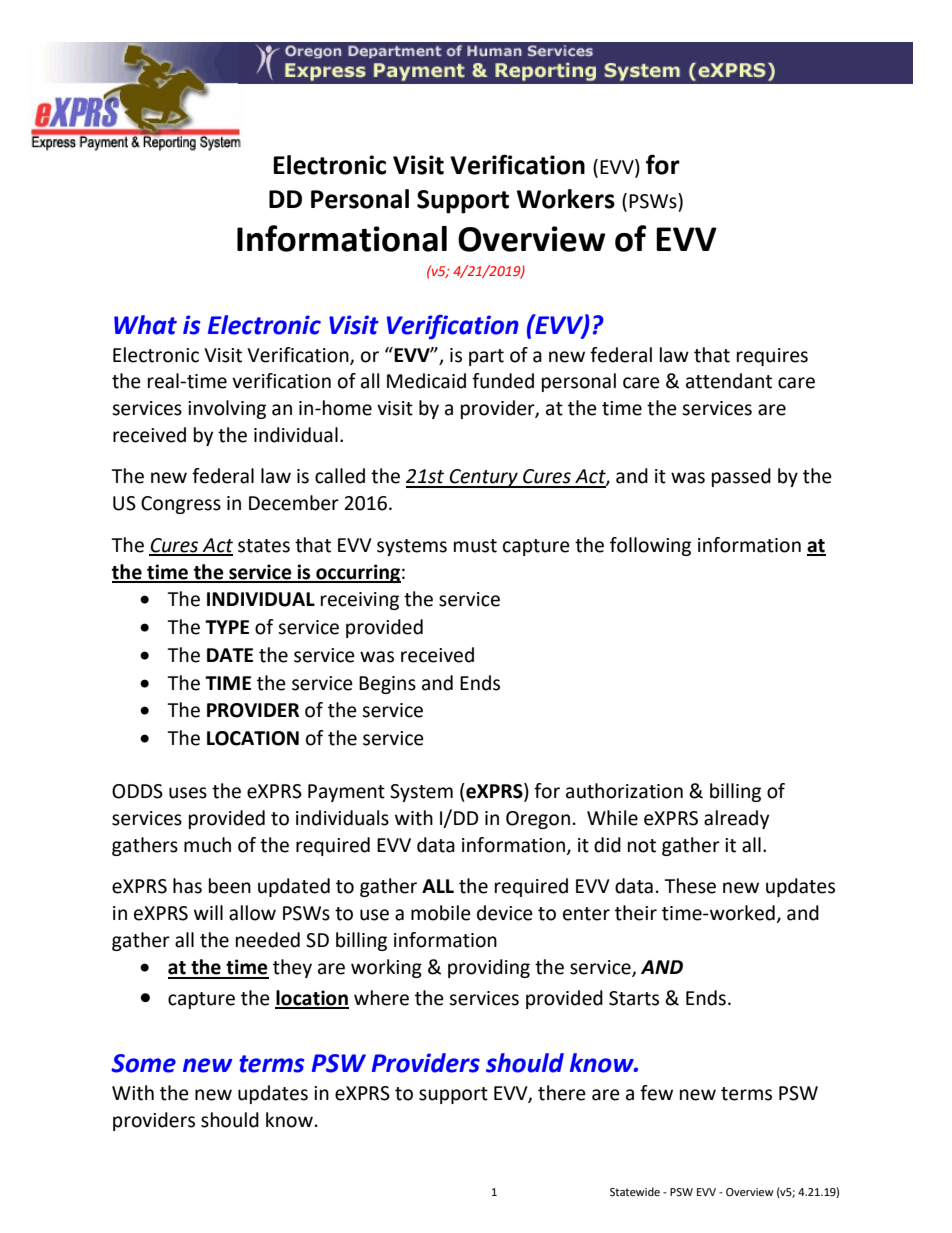 The image size is (952, 1233). What do you see at coordinates (441, 913) in the screenshot?
I see `mobile` at bounding box center [441, 913].
